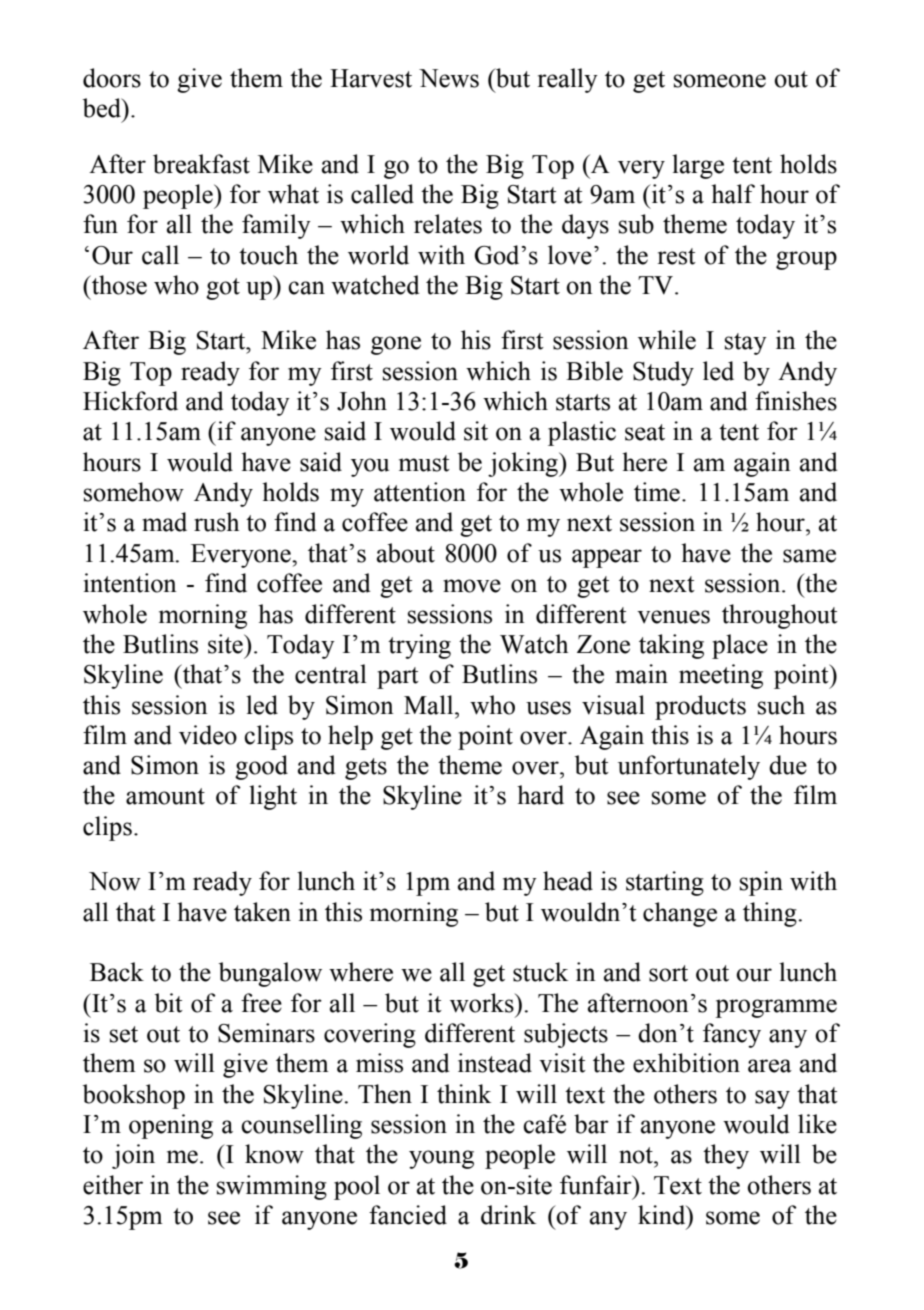 This screenshot has height=1310, width=924. What do you see at coordinates (133, 1156) in the screenshot?
I see `join` at bounding box center [133, 1156].
